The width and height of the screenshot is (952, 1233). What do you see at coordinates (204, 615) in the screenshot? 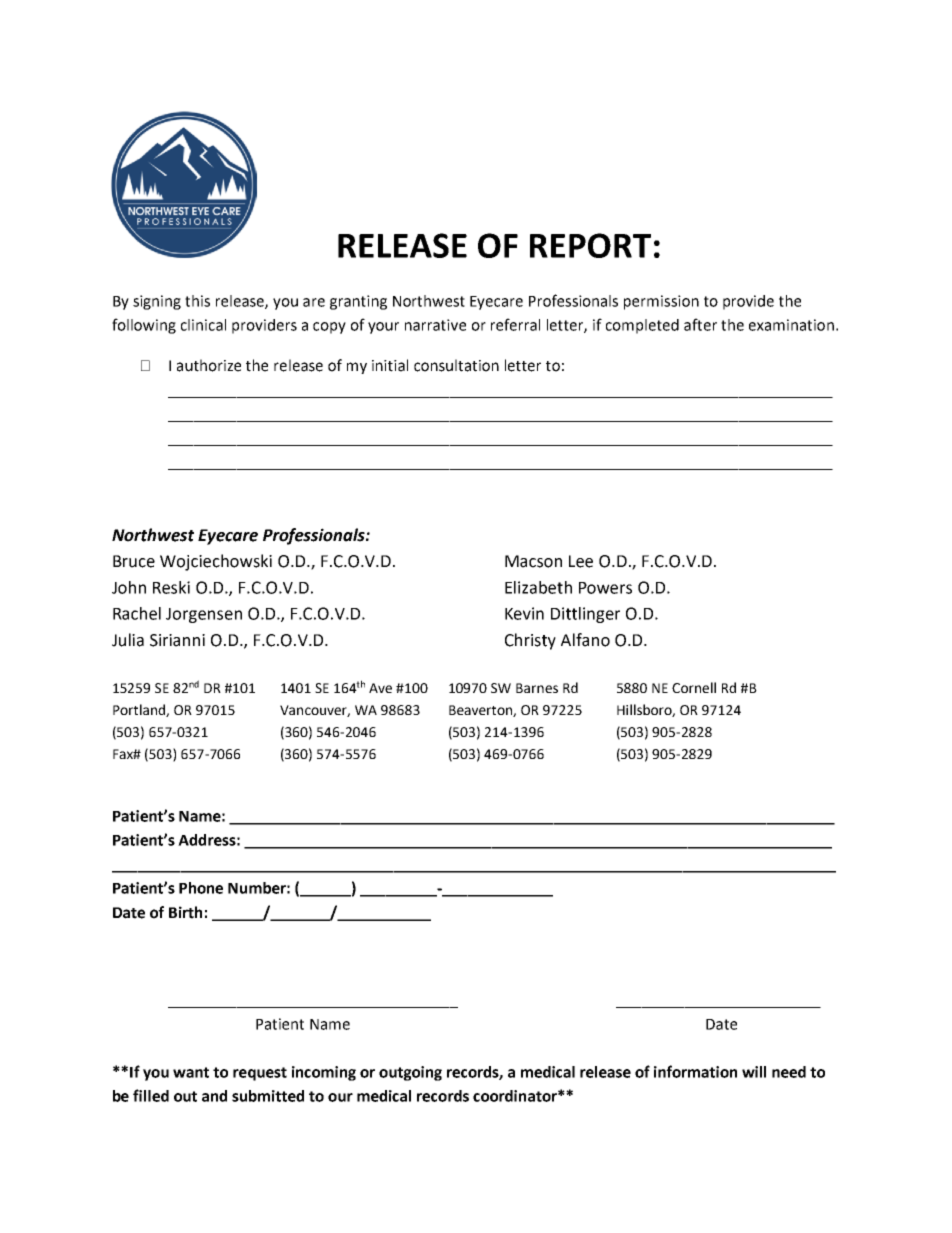
I see `Jorgensen` at bounding box center [204, 615].
